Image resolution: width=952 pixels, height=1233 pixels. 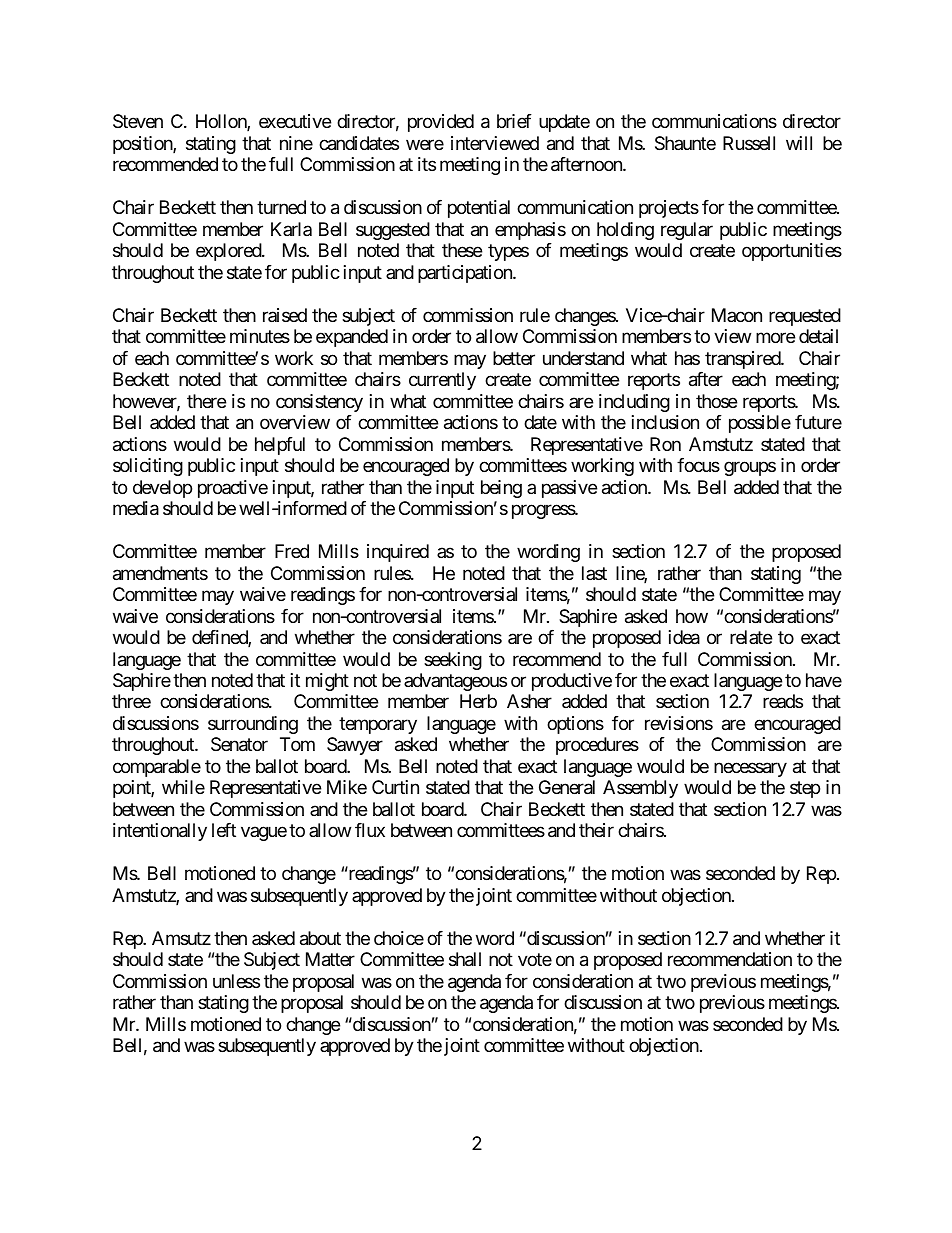 I want to click on position, so click(x=143, y=145).
